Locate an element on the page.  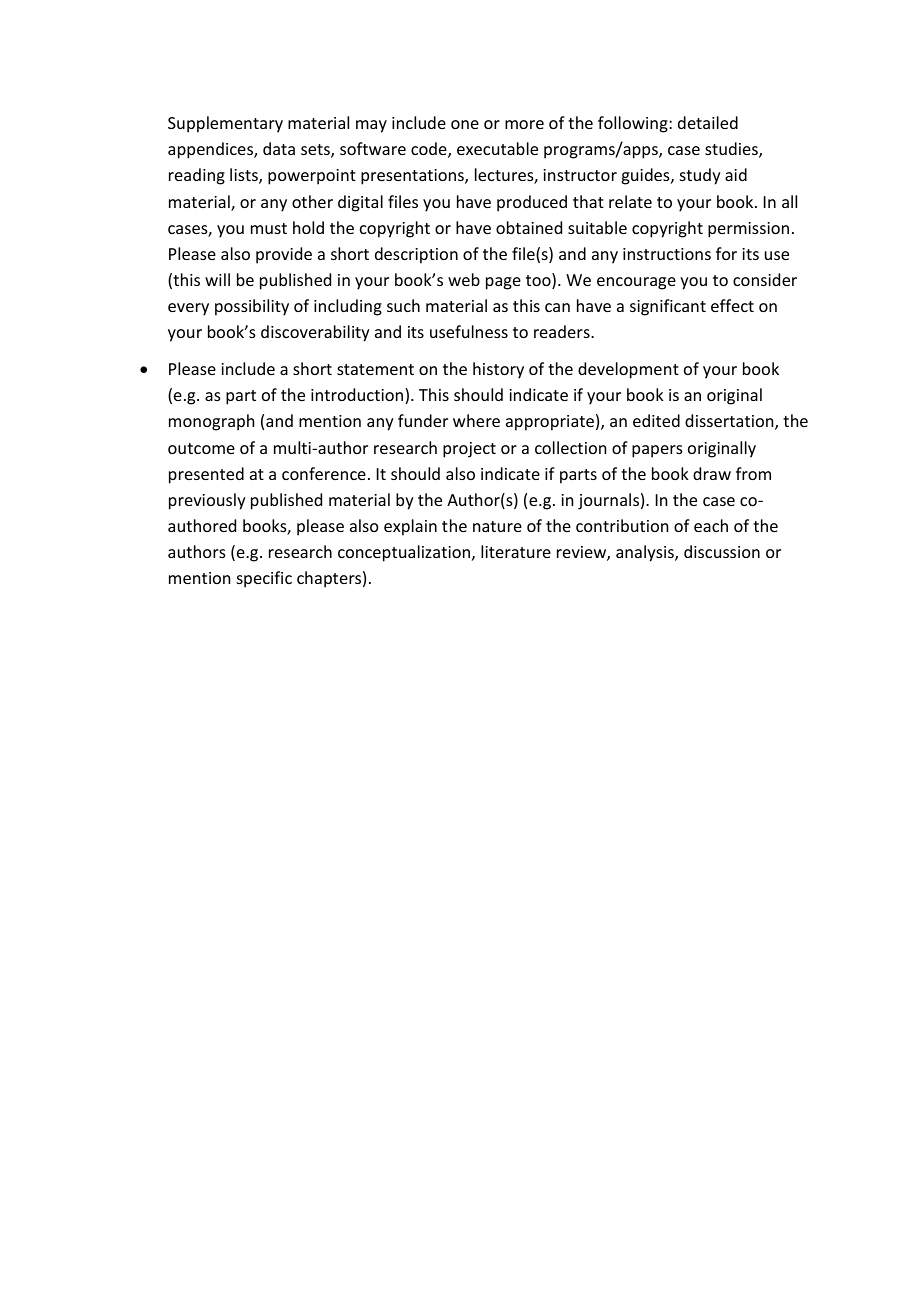
web is located at coordinates (464, 279).
